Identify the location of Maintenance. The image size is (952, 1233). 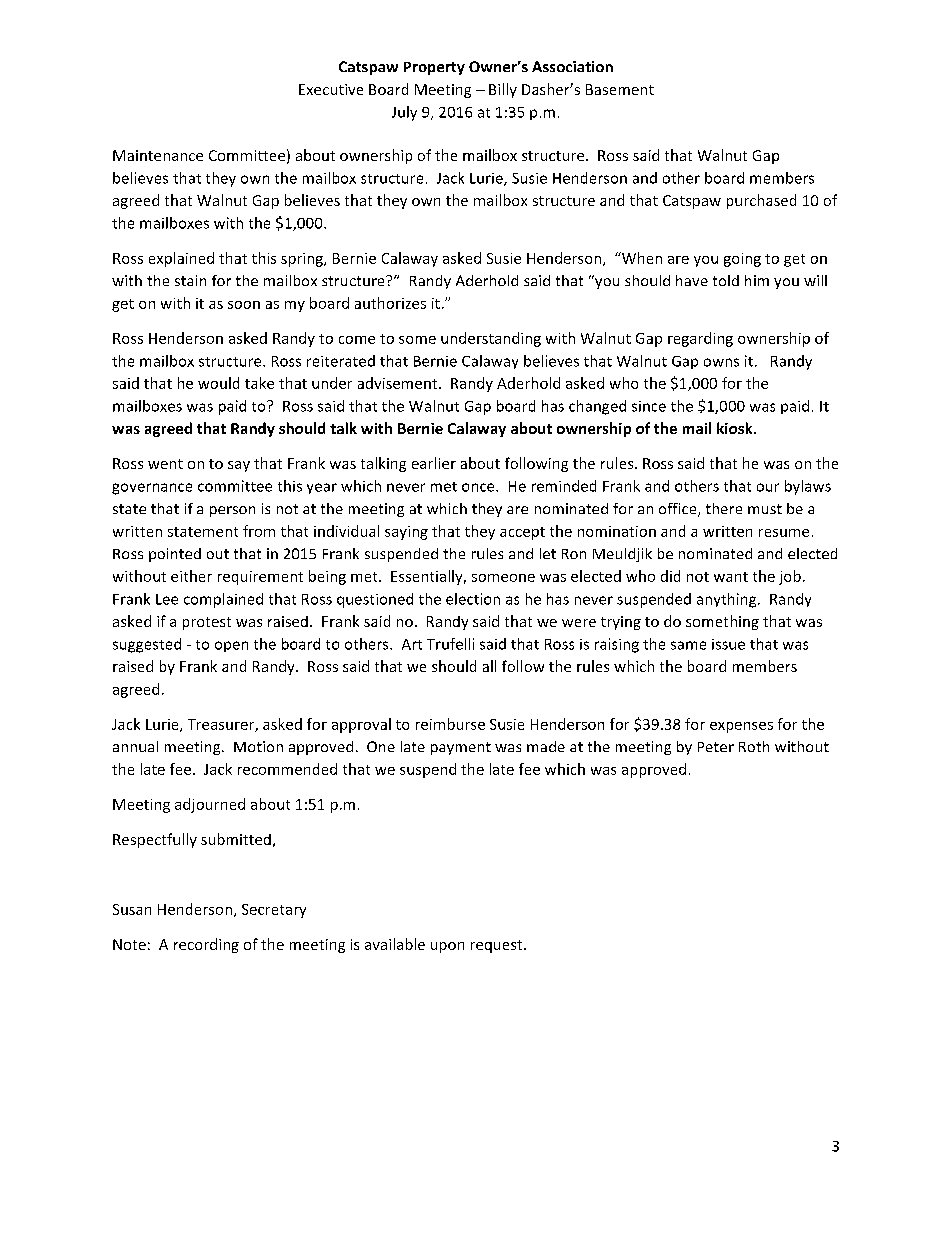
(158, 155).
